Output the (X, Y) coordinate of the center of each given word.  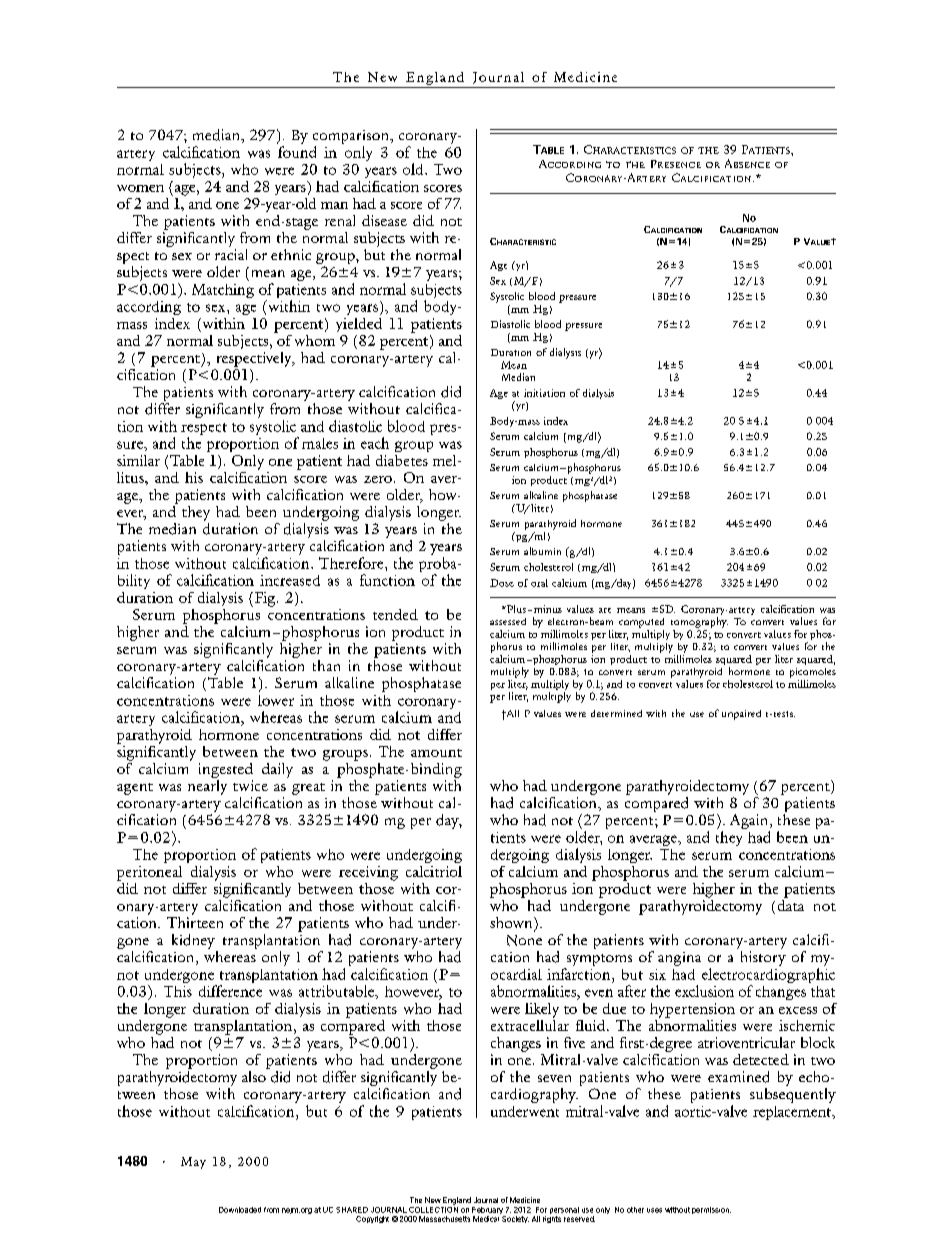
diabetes (402, 460)
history (763, 958)
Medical (486, 1219)
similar (138, 460)
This (178, 991)
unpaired (741, 715)
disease (384, 220)
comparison (352, 138)
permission (711, 1210)
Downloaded (240, 1210)
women (140, 188)
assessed (508, 621)
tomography (699, 622)
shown (512, 924)
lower (276, 700)
